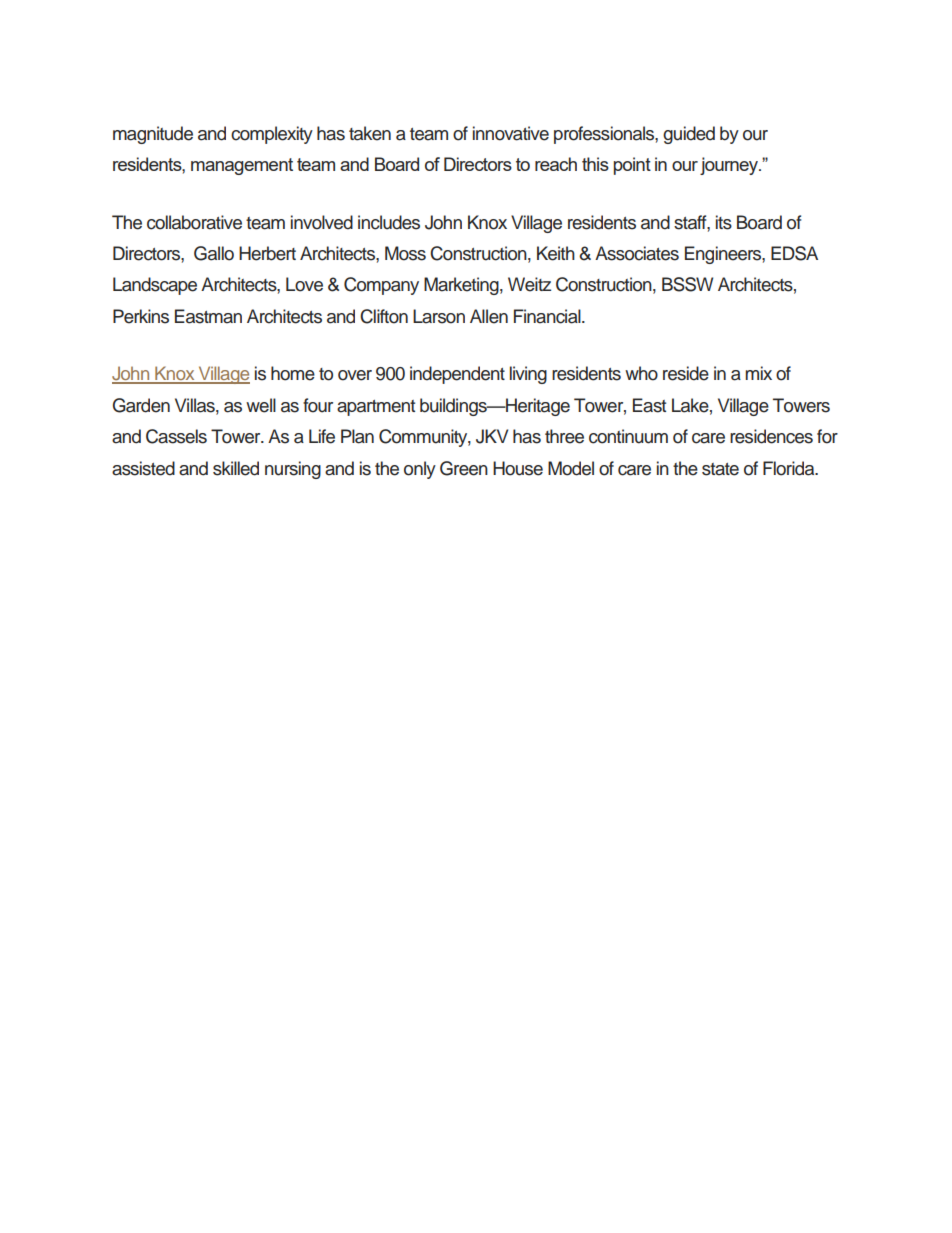 The height and width of the screenshot is (1233, 952). I want to click on Allen, so click(489, 316).
